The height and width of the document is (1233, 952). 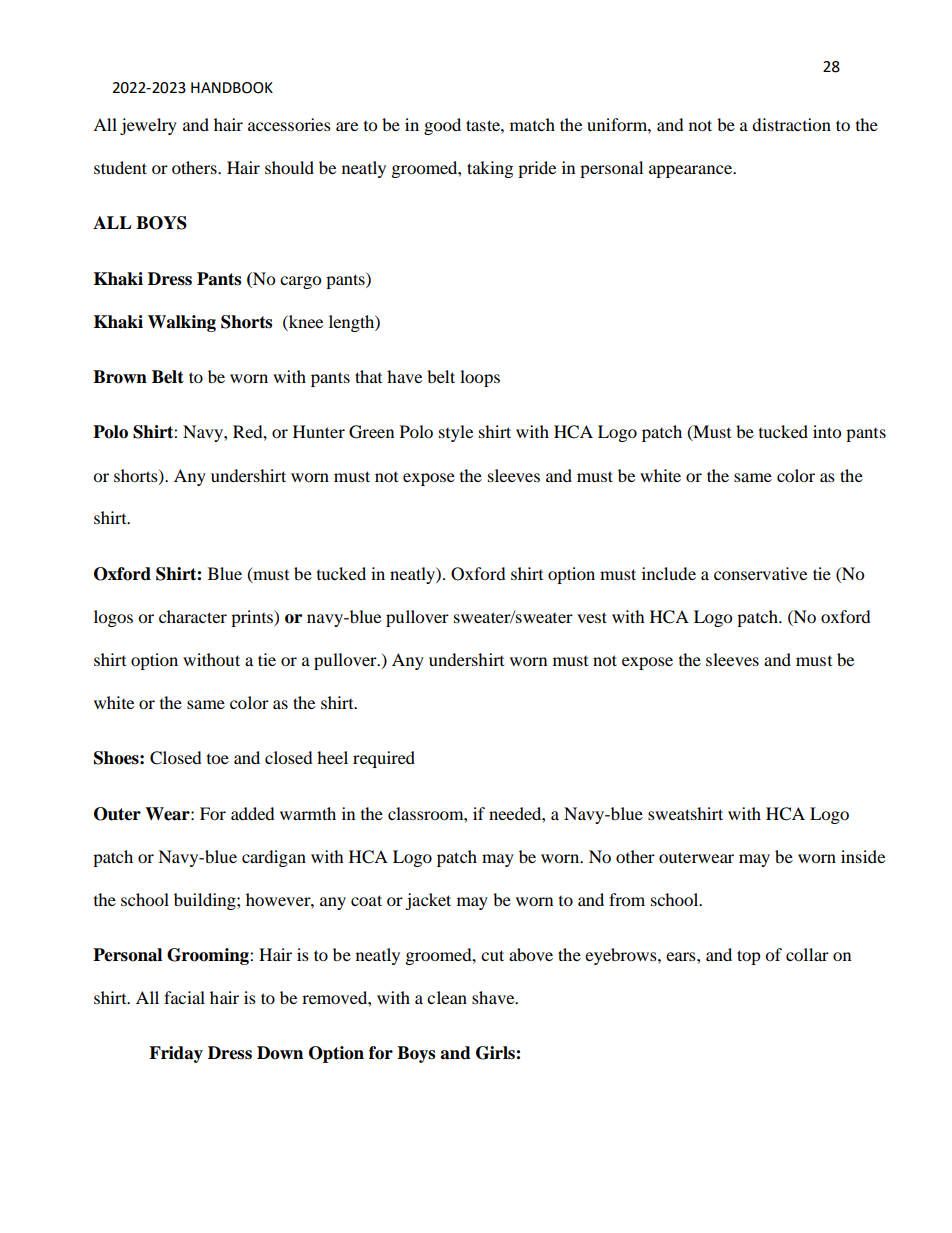 I want to click on vest, so click(x=592, y=617).
